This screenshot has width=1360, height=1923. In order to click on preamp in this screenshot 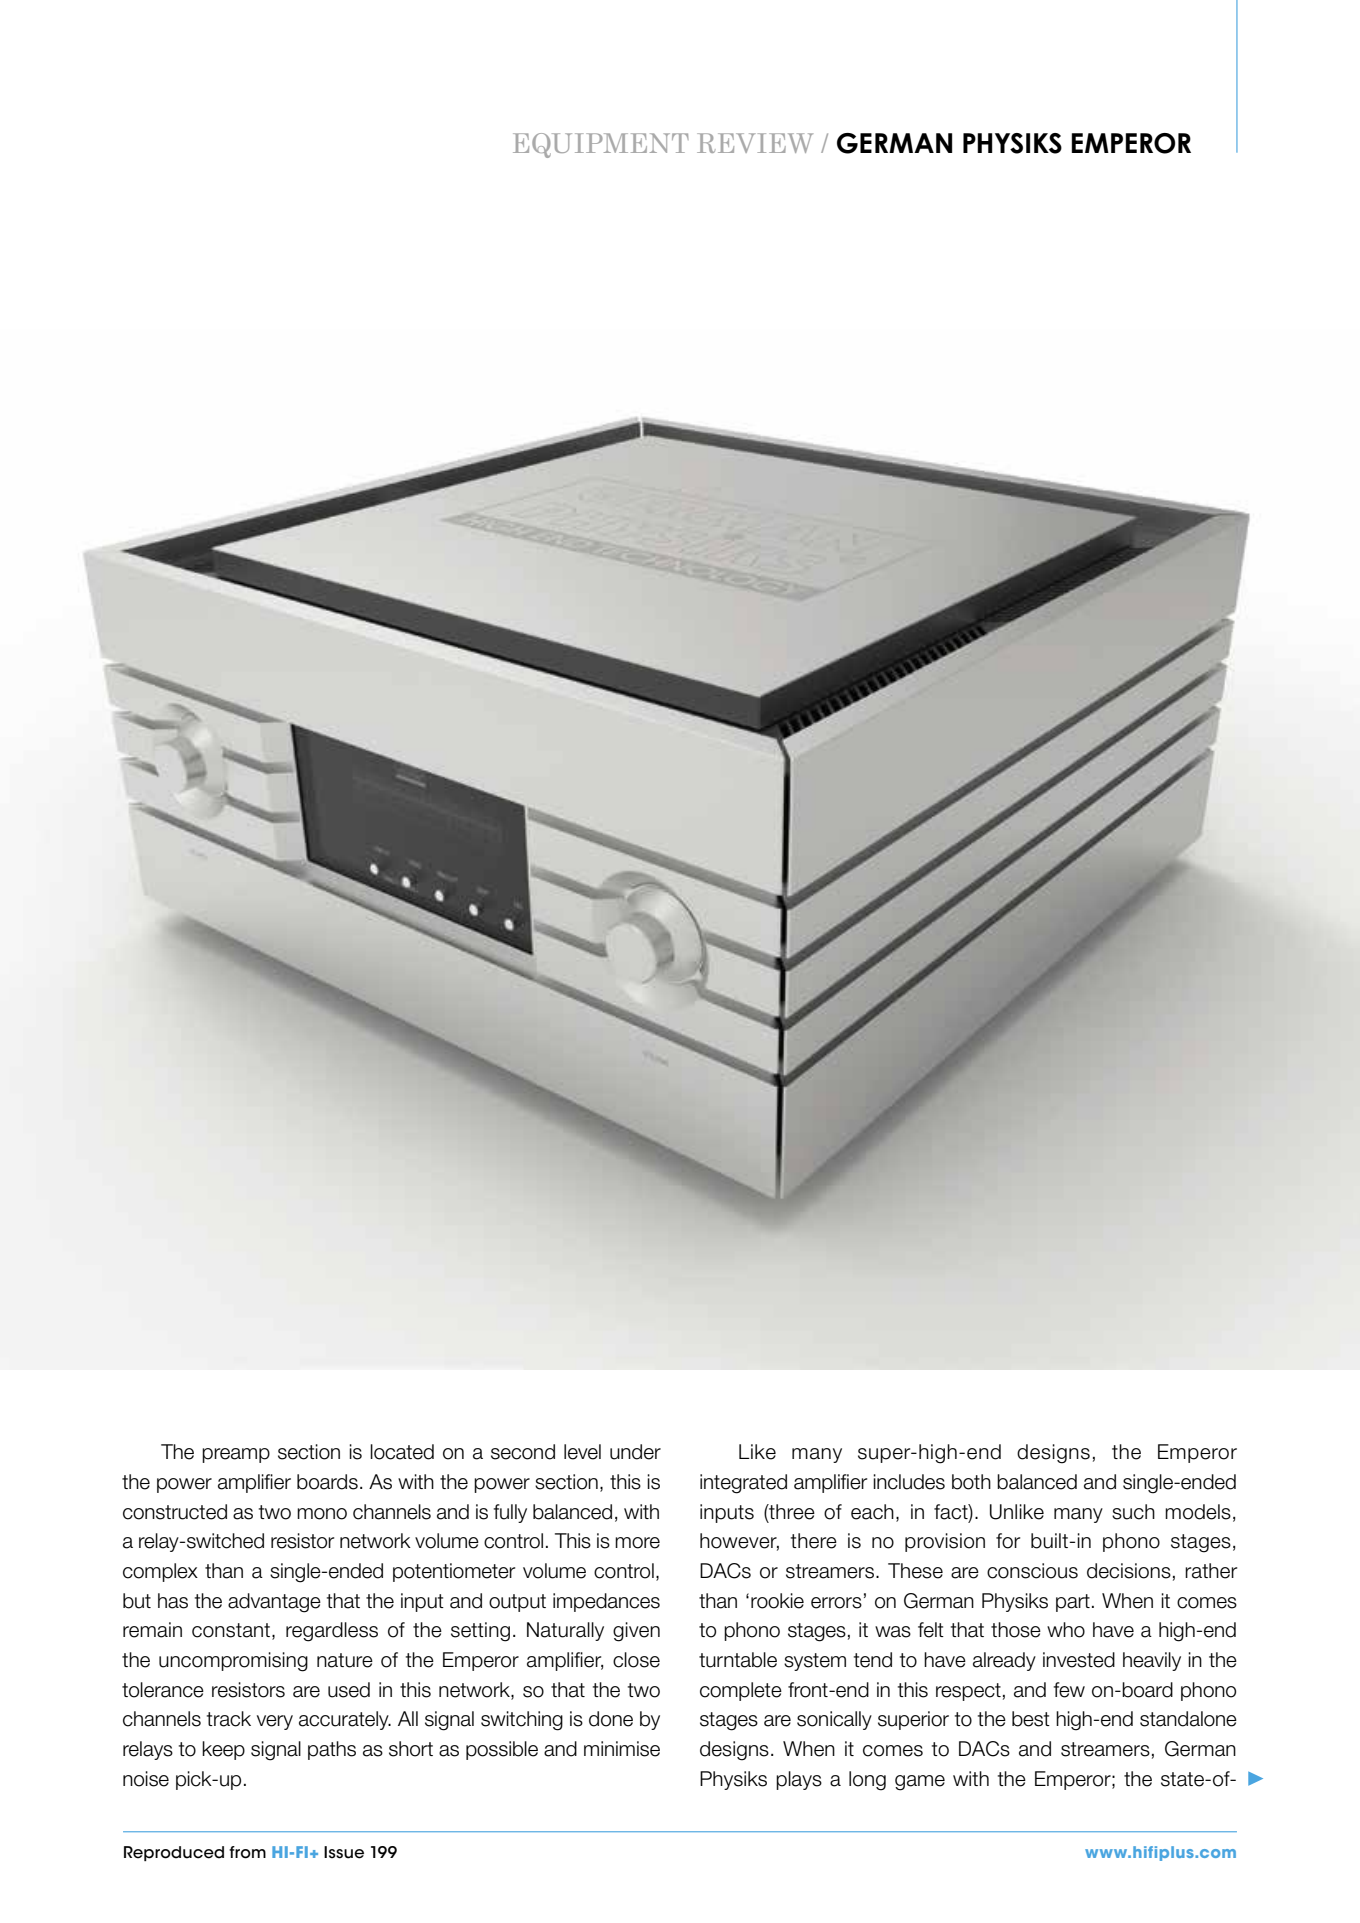, I will do `click(236, 1455)`.
